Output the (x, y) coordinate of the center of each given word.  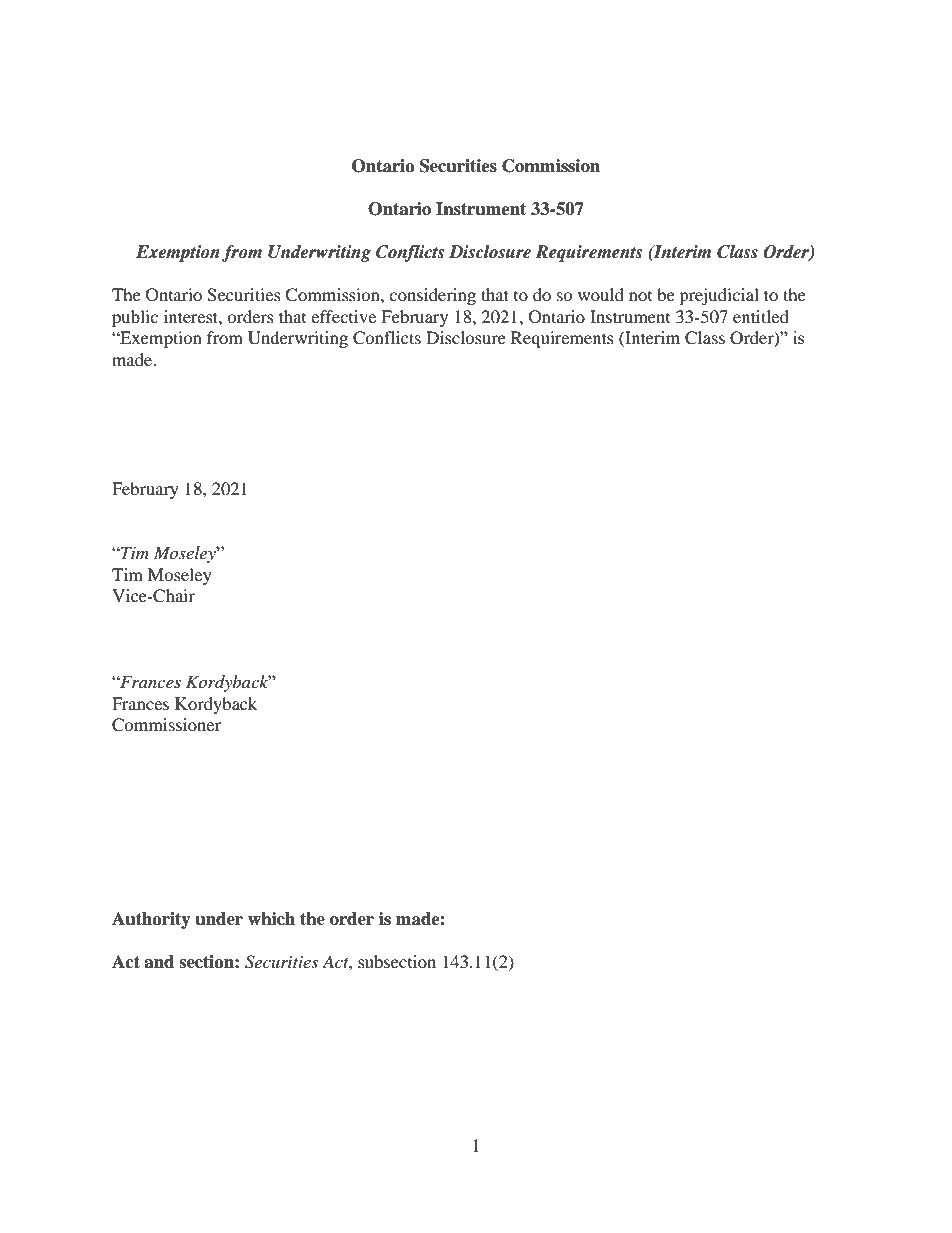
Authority (151, 920)
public (135, 318)
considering (432, 296)
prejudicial (719, 296)
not (640, 296)
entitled (761, 316)
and (159, 962)
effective (343, 316)
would (601, 294)
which (271, 919)
